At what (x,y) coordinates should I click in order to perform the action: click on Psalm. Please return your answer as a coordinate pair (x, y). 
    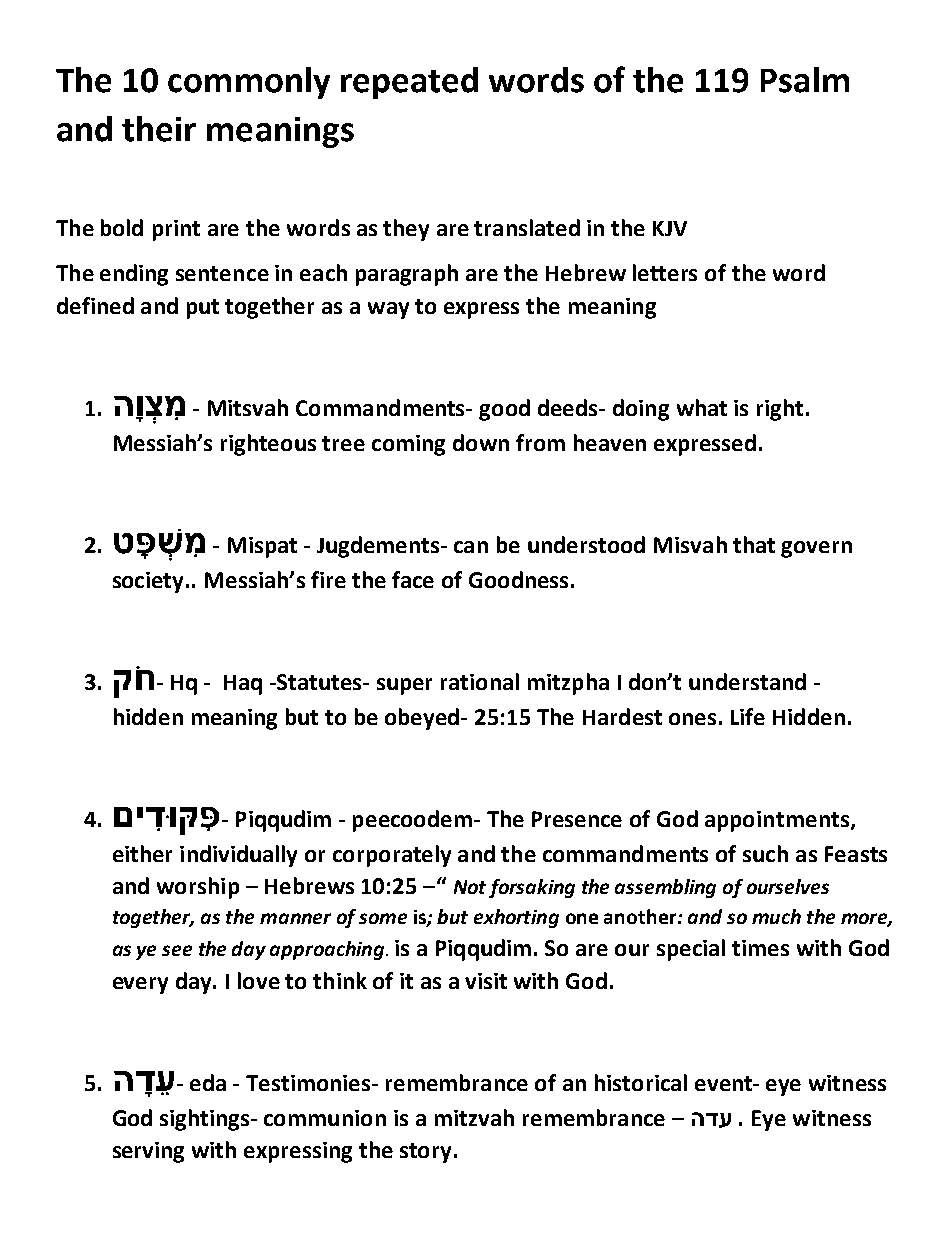
    Looking at the image, I should click on (805, 80).
